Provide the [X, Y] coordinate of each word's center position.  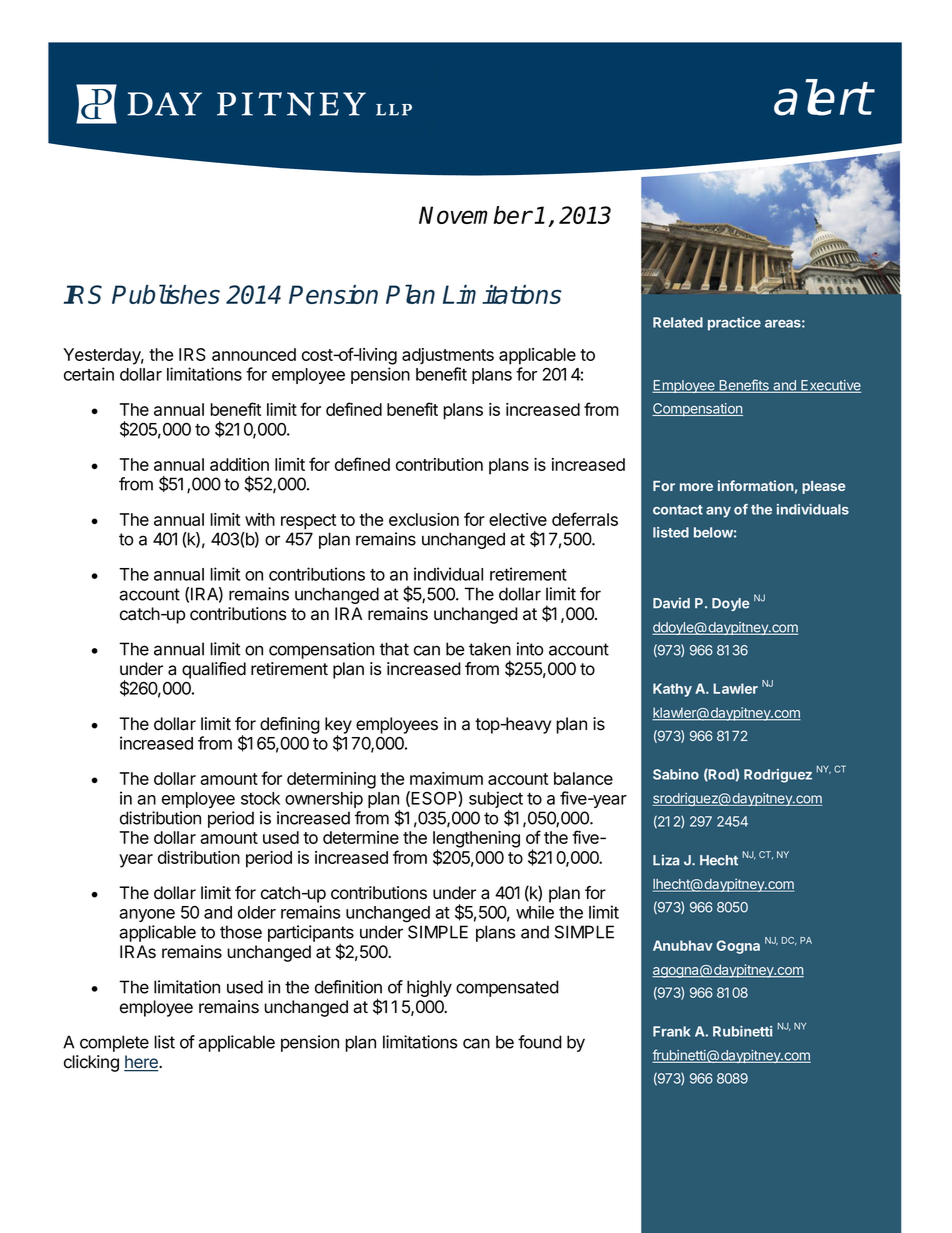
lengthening [476, 840]
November [475, 215]
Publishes [166, 294]
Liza [666, 860]
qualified [214, 670]
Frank [672, 1031]
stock [260, 798]
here [142, 1063]
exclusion [424, 519]
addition [239, 464]
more [696, 487]
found [540, 1042]
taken [490, 649]
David [671, 603]
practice [734, 324]
